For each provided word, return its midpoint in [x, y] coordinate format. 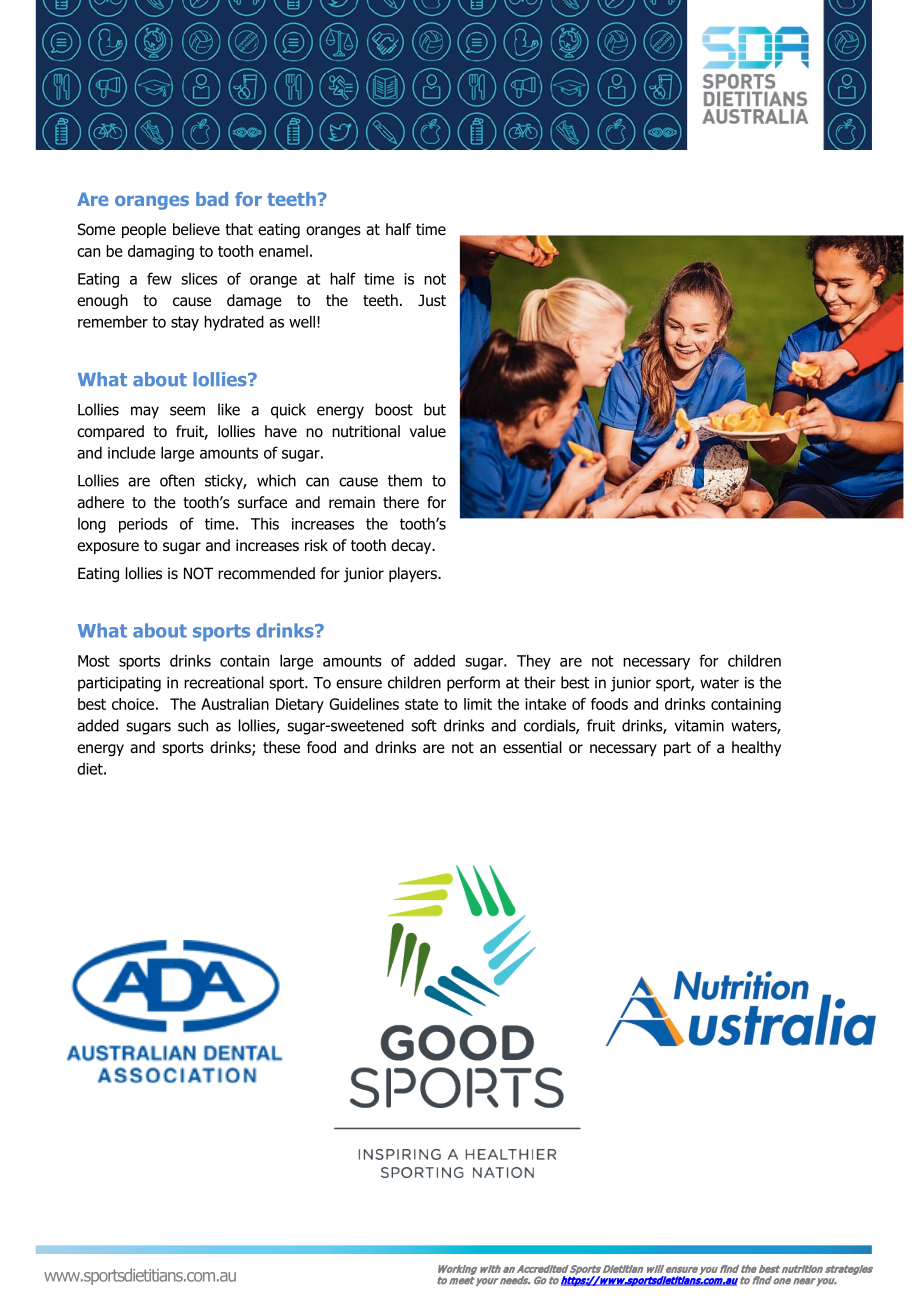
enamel [283, 251]
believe [196, 229]
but [435, 409]
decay [412, 546]
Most [94, 661]
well [302, 321]
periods [143, 525]
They [534, 662]
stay [185, 323]
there [401, 502]
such [193, 725]
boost [394, 409]
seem [187, 411]
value [428, 431]
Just [432, 300]
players [414, 574]
